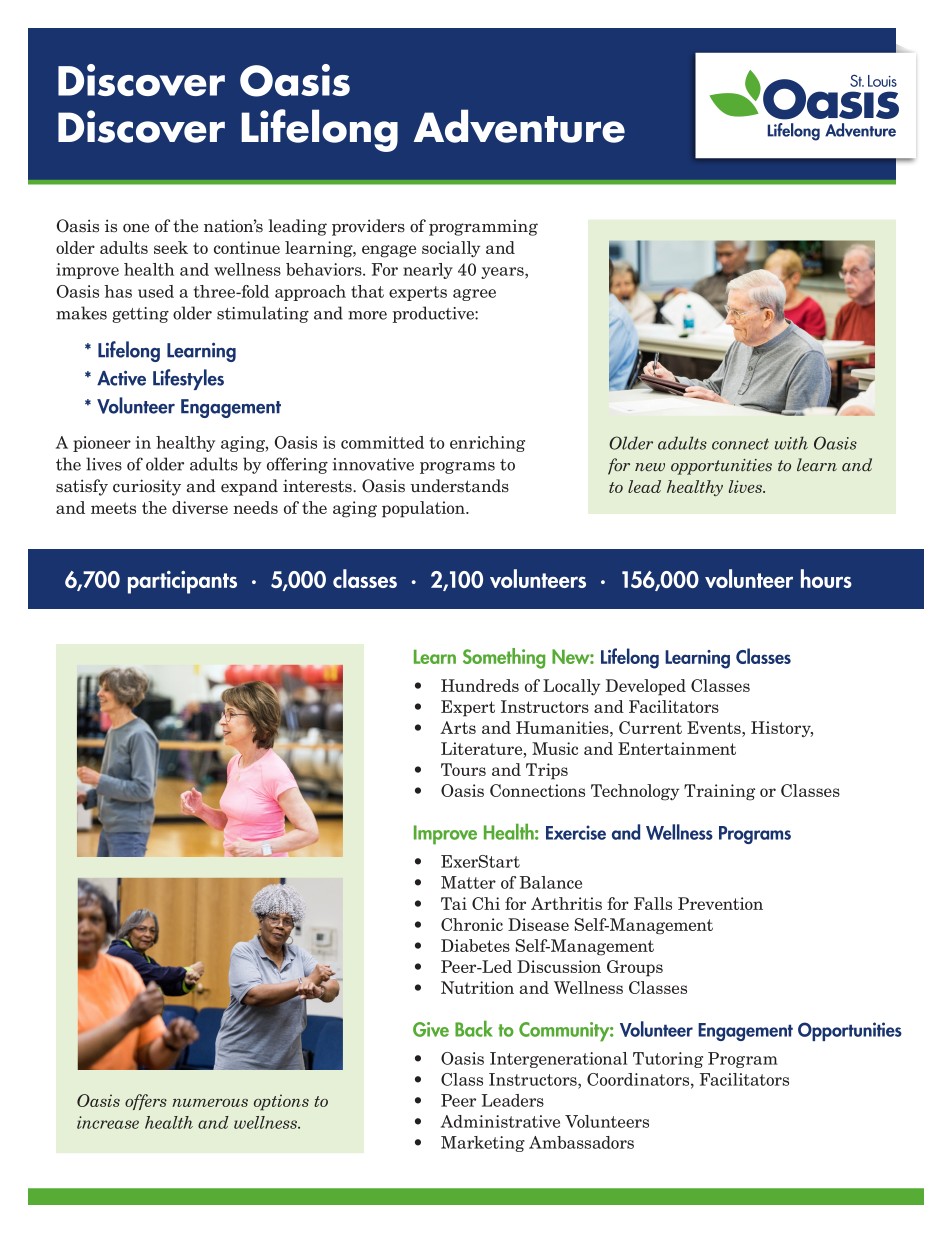 The image size is (952, 1233). What do you see at coordinates (200, 507) in the screenshot?
I see `diverse` at bounding box center [200, 507].
